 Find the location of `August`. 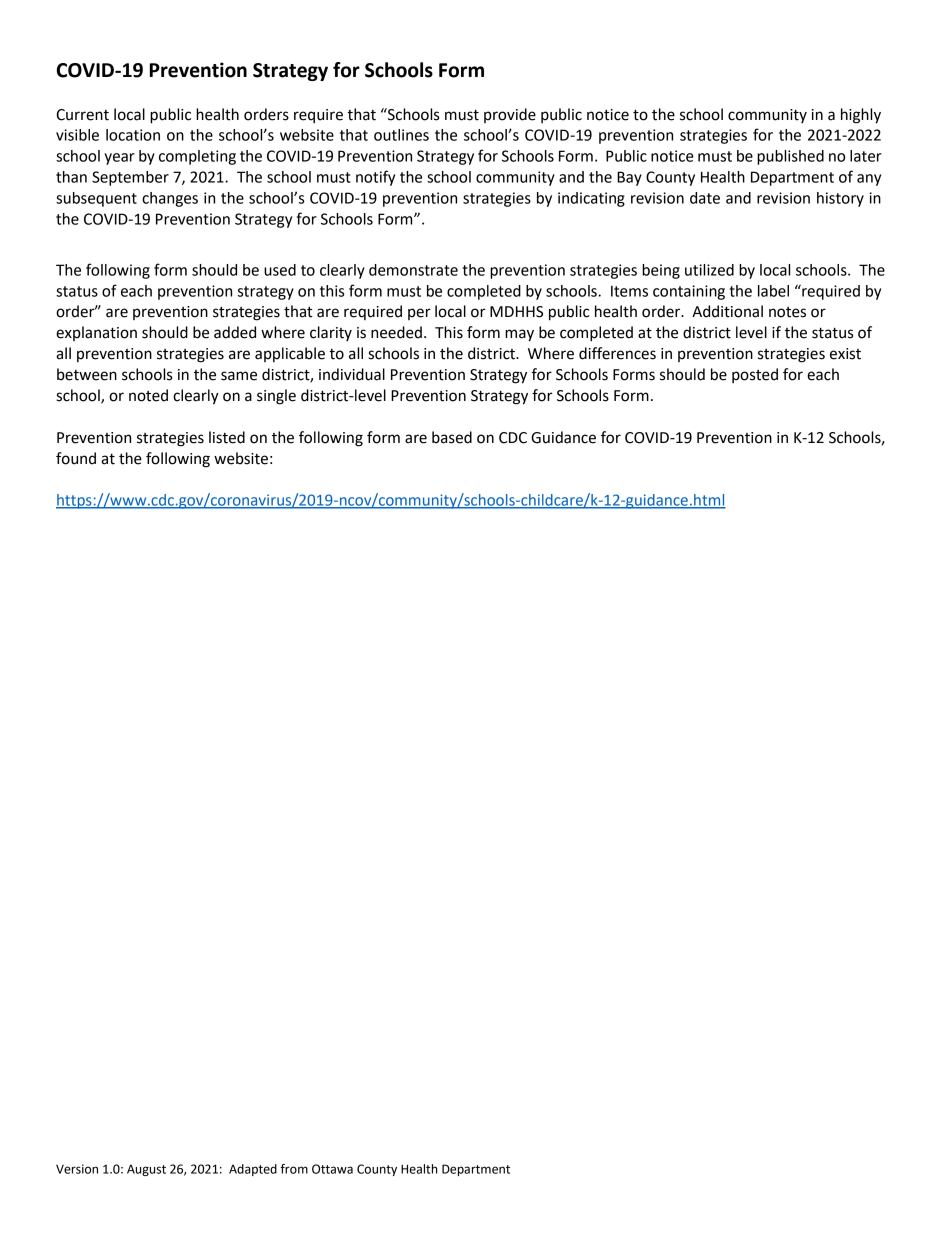

August is located at coordinates (146, 1170).
